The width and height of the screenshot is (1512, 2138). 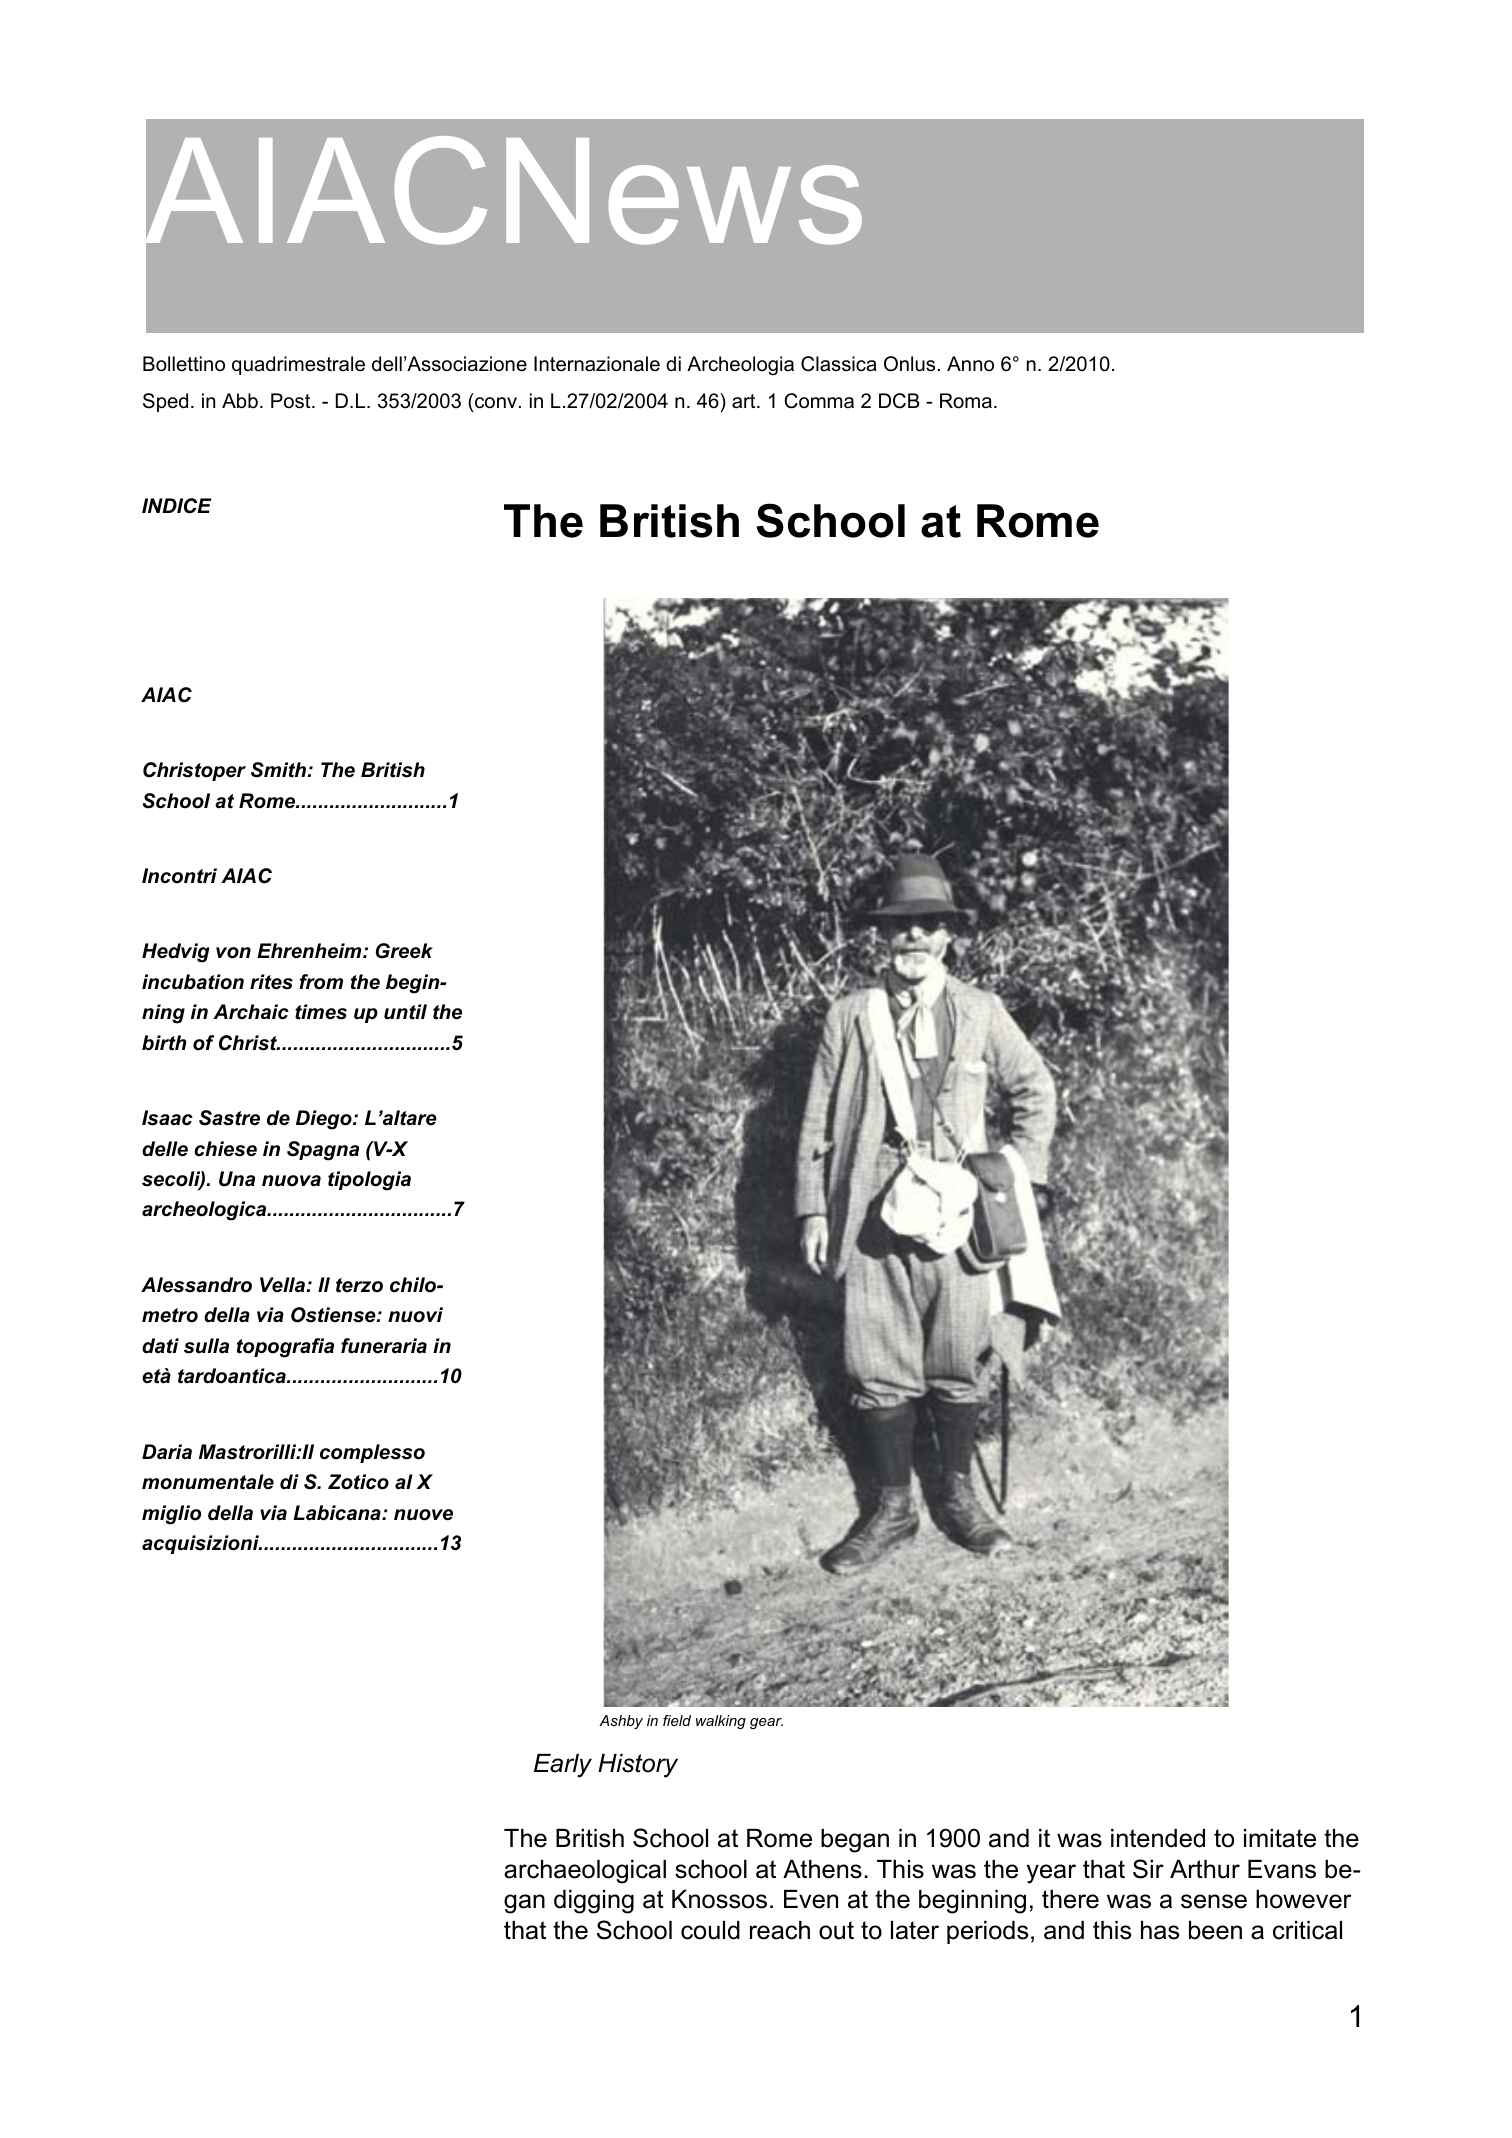 I want to click on Diego, so click(x=325, y=1120).
